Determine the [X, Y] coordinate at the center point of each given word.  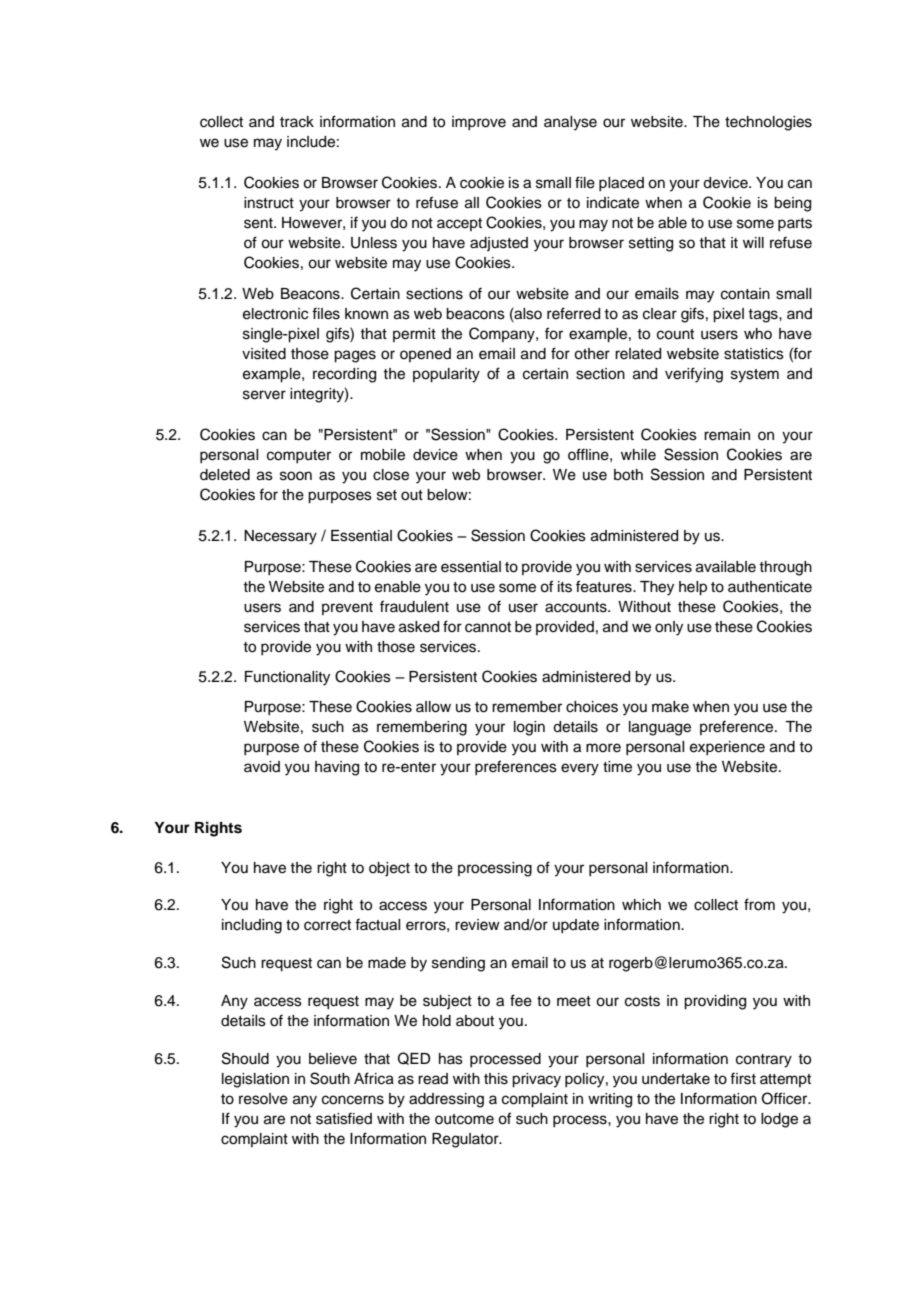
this [496, 1079]
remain [727, 435]
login [529, 728]
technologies [768, 123]
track [297, 122]
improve [479, 123]
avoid [262, 767]
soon [296, 476]
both [628, 475]
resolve [263, 1099]
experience [727, 748]
